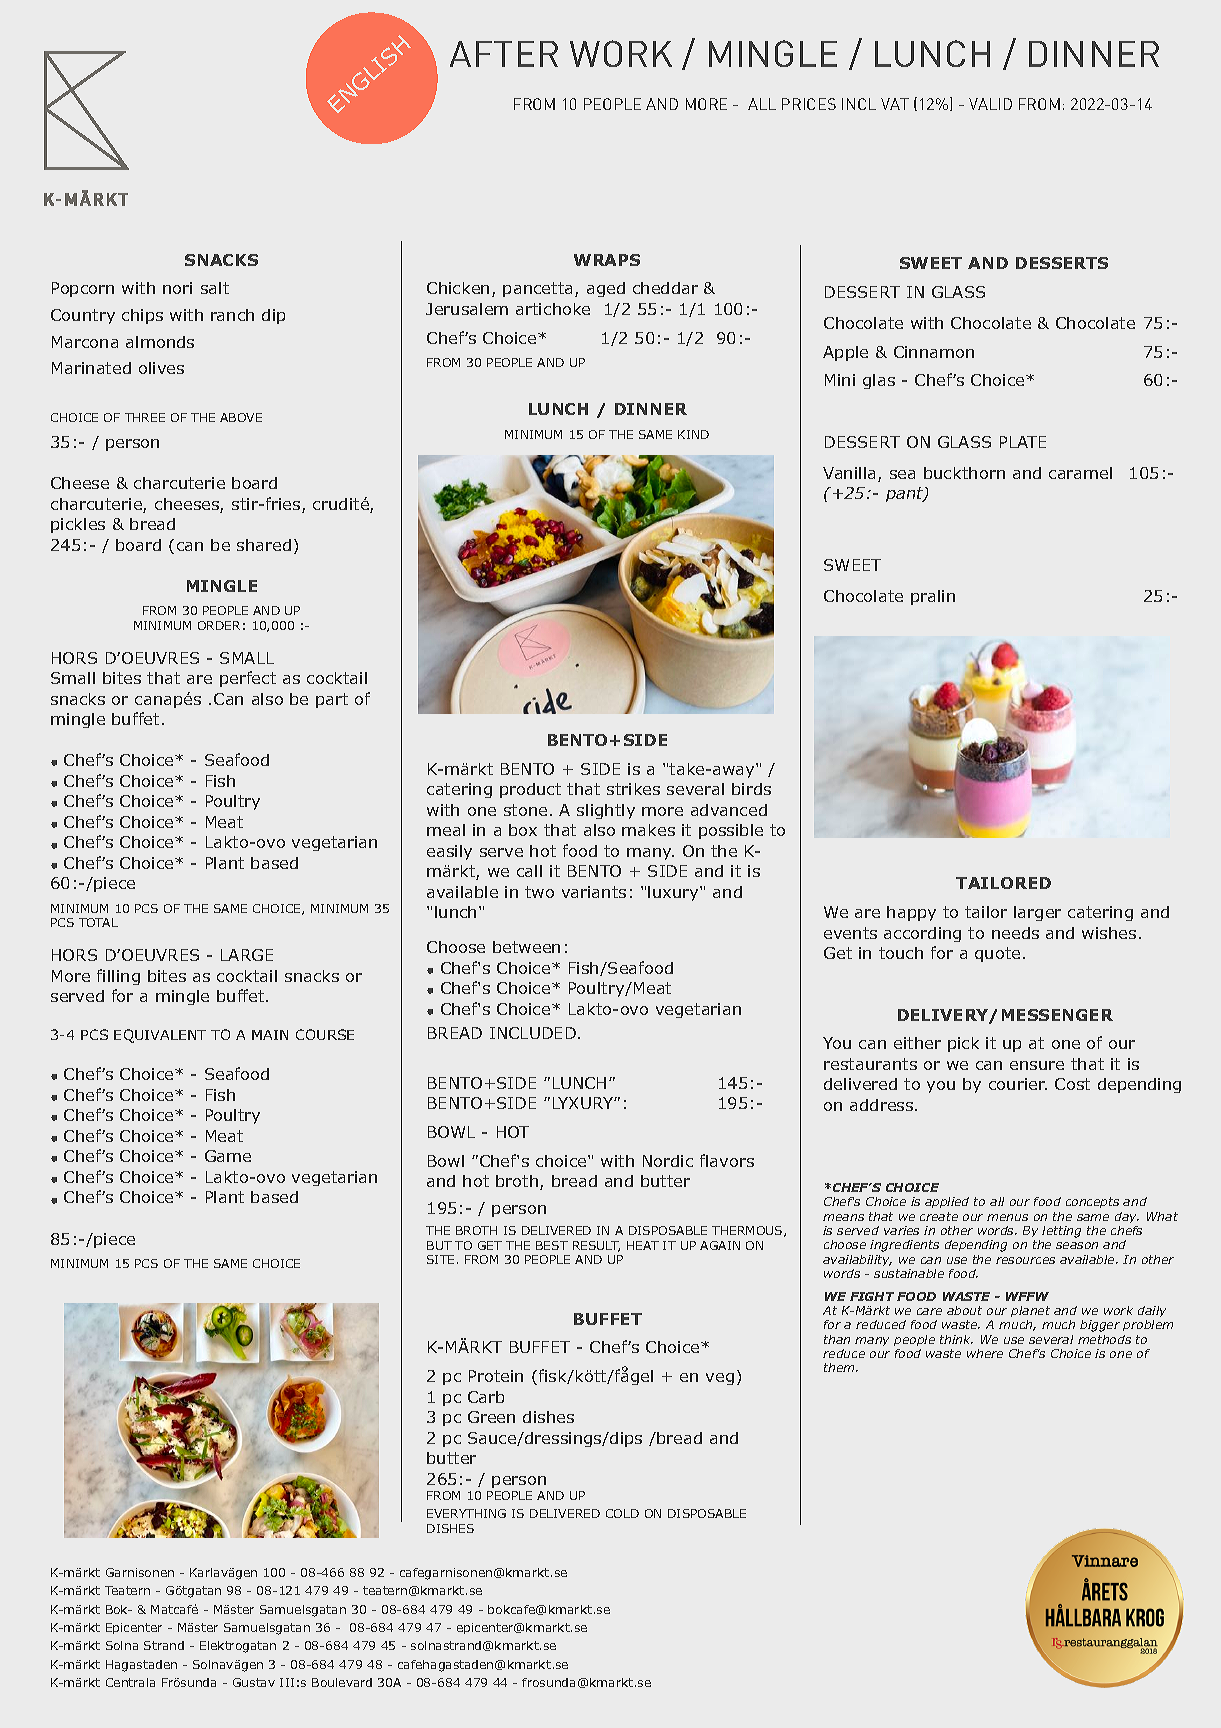 The width and height of the document is (1221, 1728). I want to click on VALID, so click(990, 104).
